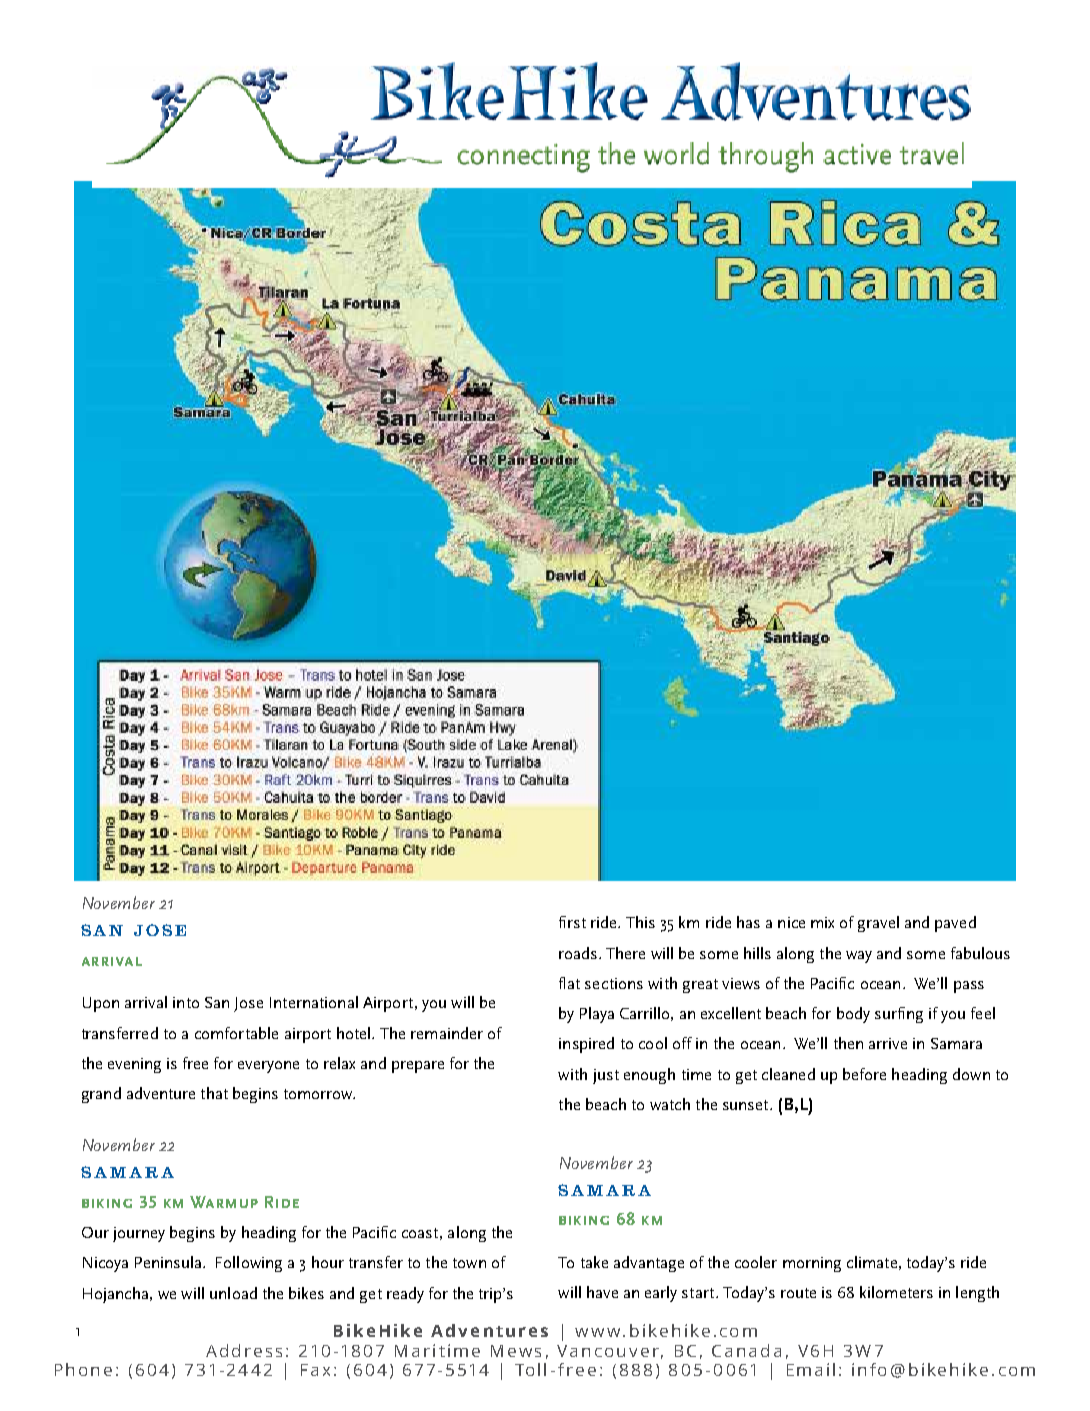 This page has width=1090, height=1411. I want to click on San, so click(217, 1002).
